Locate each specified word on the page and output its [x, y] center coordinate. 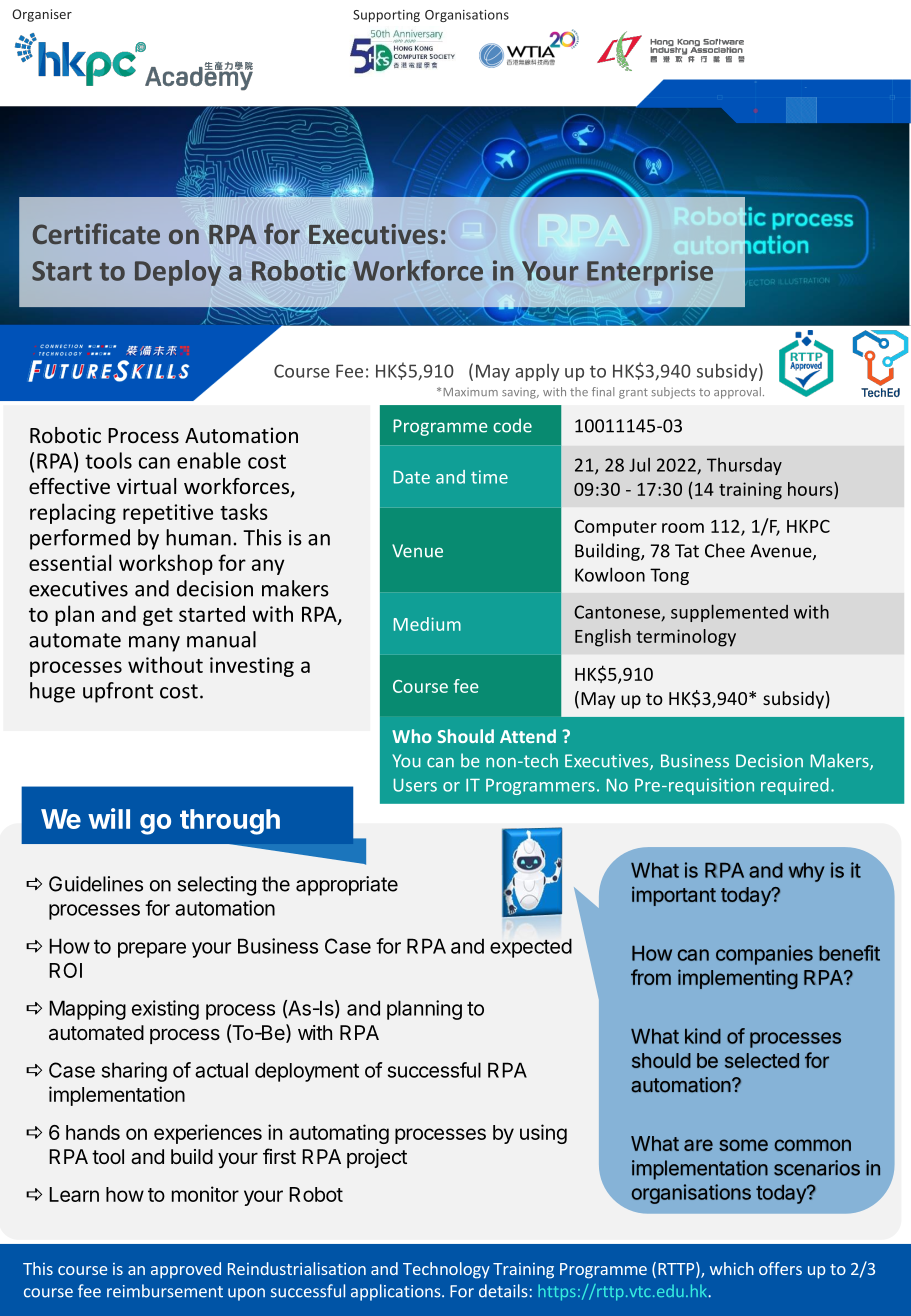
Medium [427, 624]
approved [186, 1270]
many [154, 644]
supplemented [729, 613]
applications [397, 1292]
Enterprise [650, 273]
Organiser [42, 15]
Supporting [386, 16]
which [732, 1268]
